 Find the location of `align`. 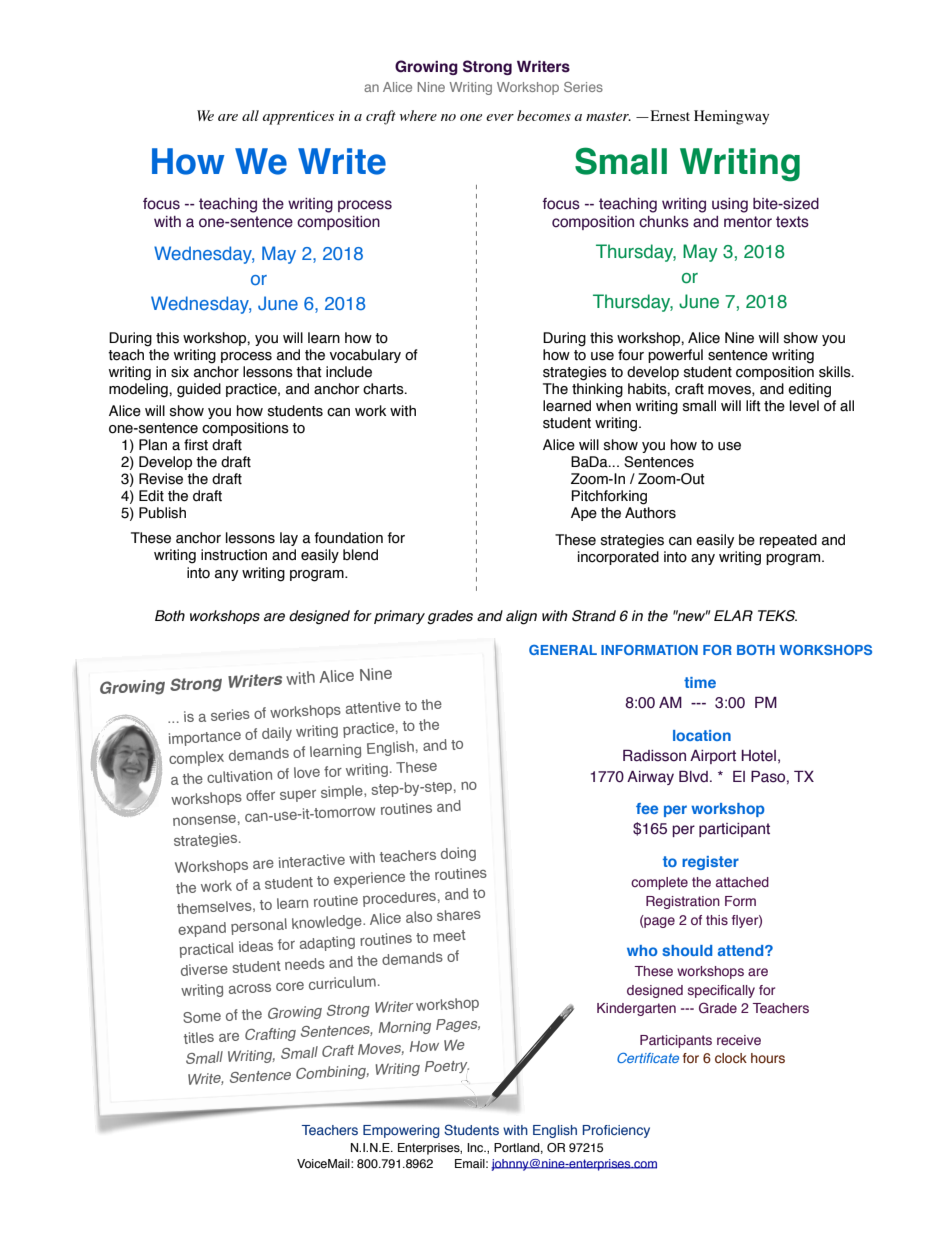

align is located at coordinates (521, 617).
